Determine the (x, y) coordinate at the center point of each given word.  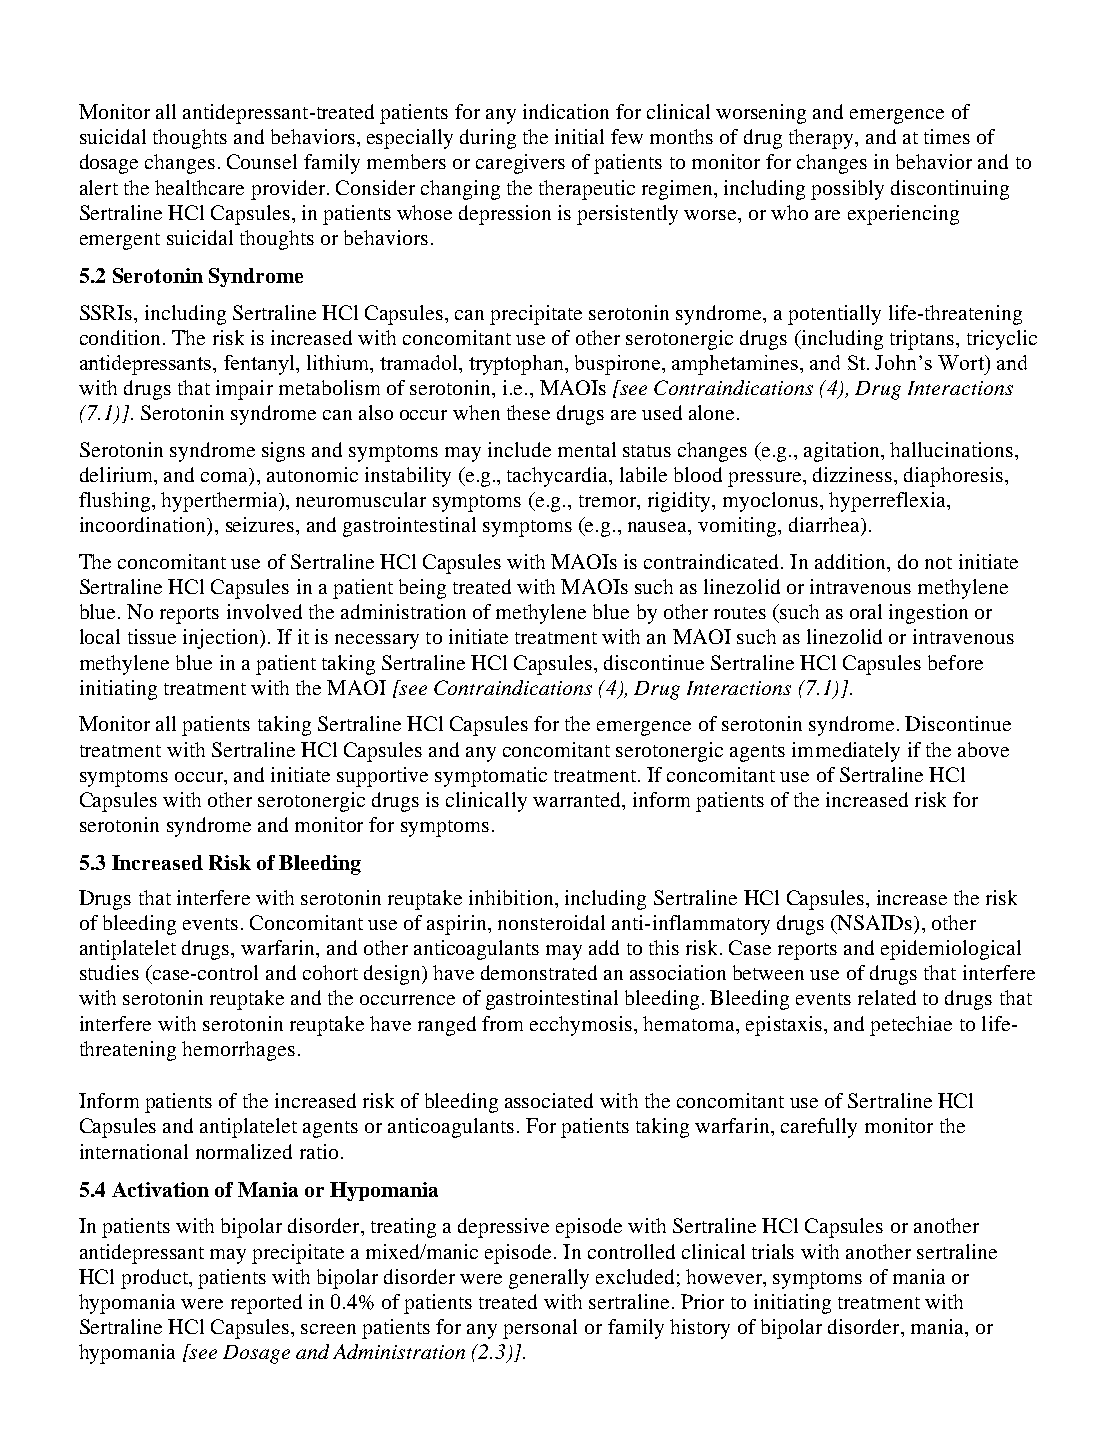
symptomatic (491, 777)
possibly (847, 190)
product (155, 1279)
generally (549, 1279)
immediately (846, 752)
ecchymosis (581, 1026)
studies (109, 972)
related (887, 997)
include (519, 449)
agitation (843, 452)
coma (226, 478)
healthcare (199, 187)
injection (222, 639)
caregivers (520, 164)
